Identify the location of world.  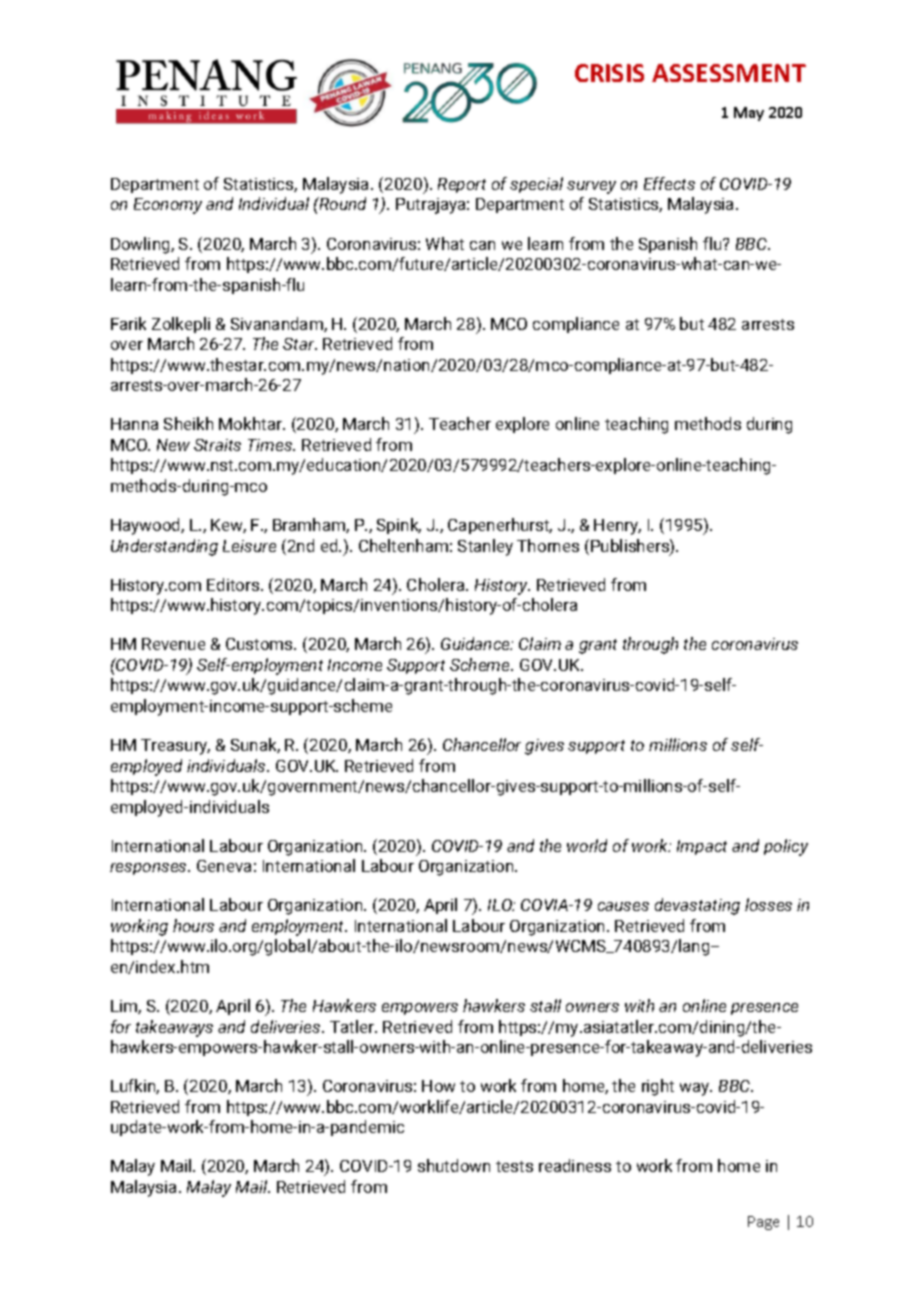
(587, 845).
